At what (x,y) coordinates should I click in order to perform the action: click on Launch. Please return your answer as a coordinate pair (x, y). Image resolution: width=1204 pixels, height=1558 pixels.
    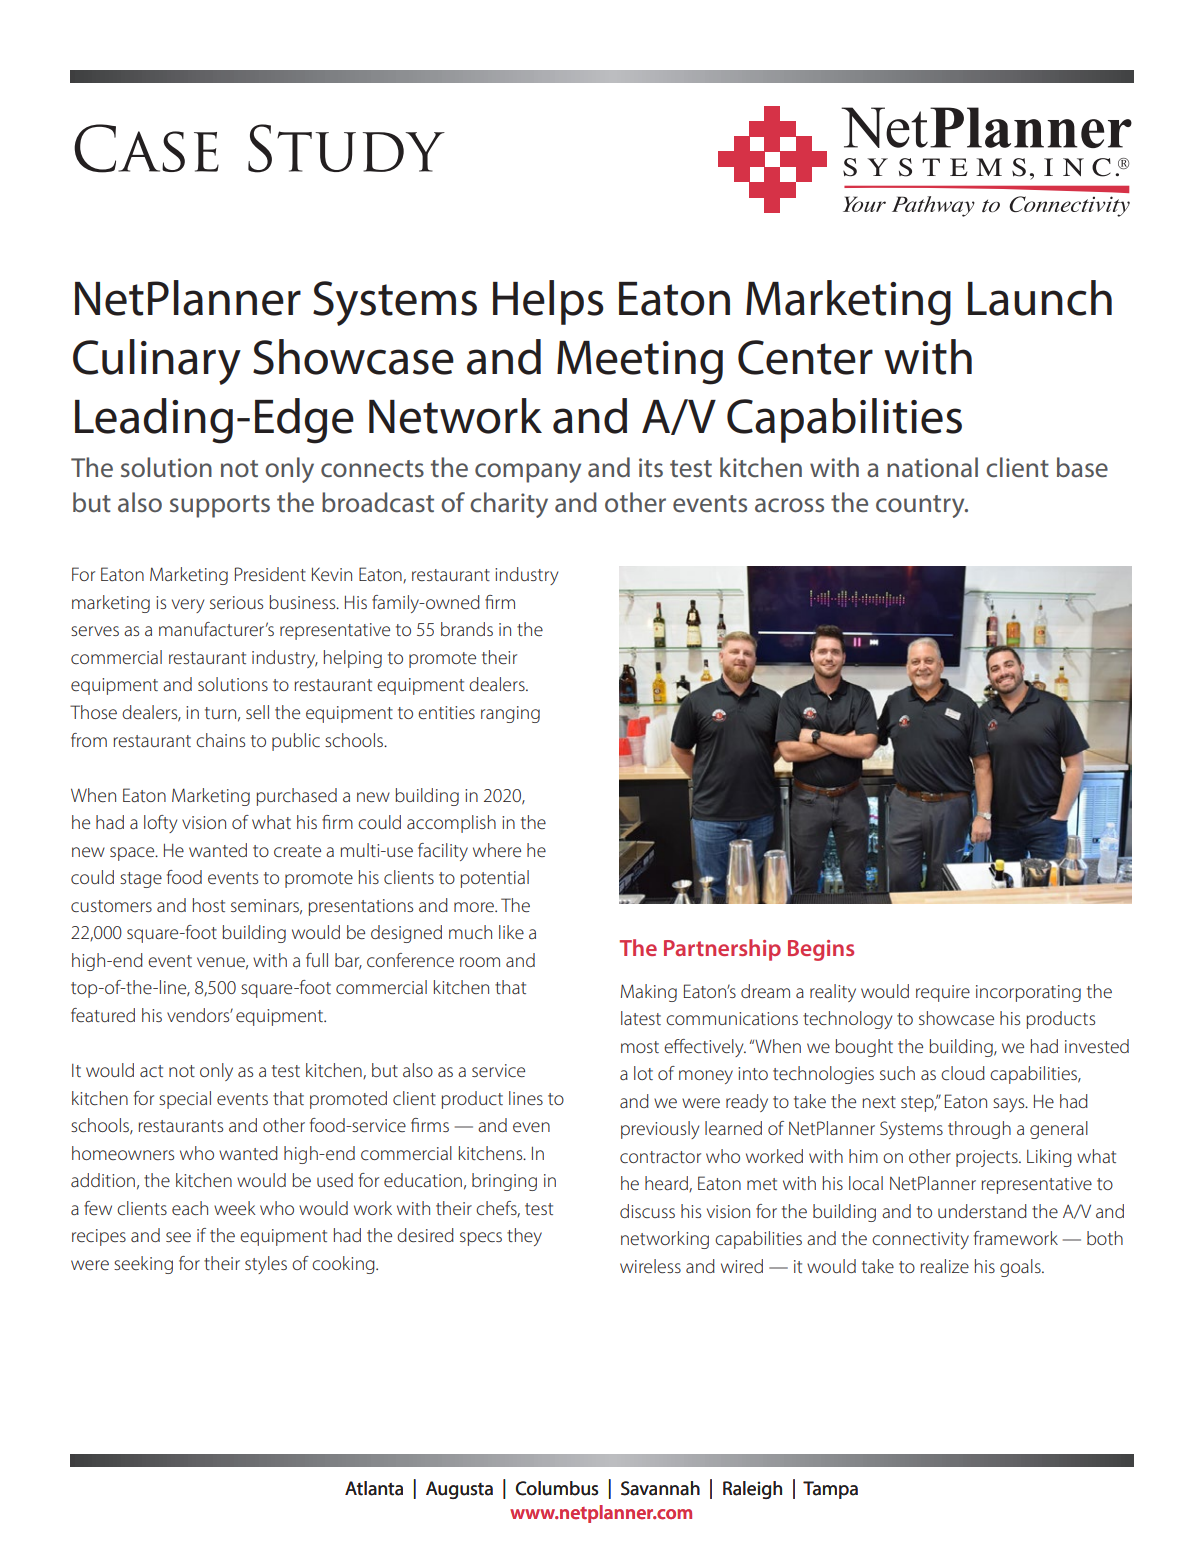
    Looking at the image, I should click on (1040, 298).
